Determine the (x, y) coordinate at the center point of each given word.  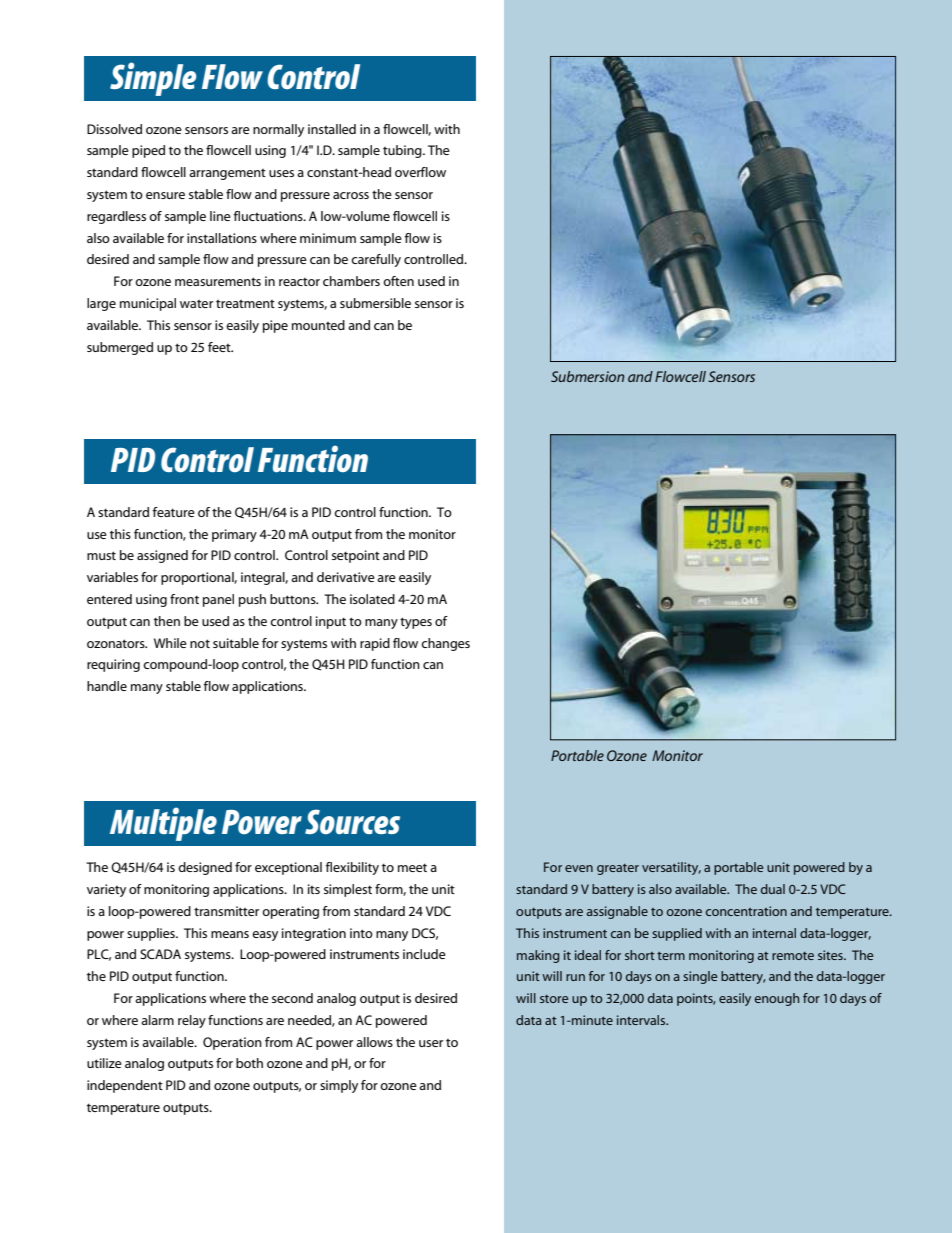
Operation (232, 1043)
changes (445, 644)
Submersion (588, 376)
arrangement (227, 174)
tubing (403, 151)
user (431, 1043)
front (184, 599)
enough (777, 999)
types (416, 623)
